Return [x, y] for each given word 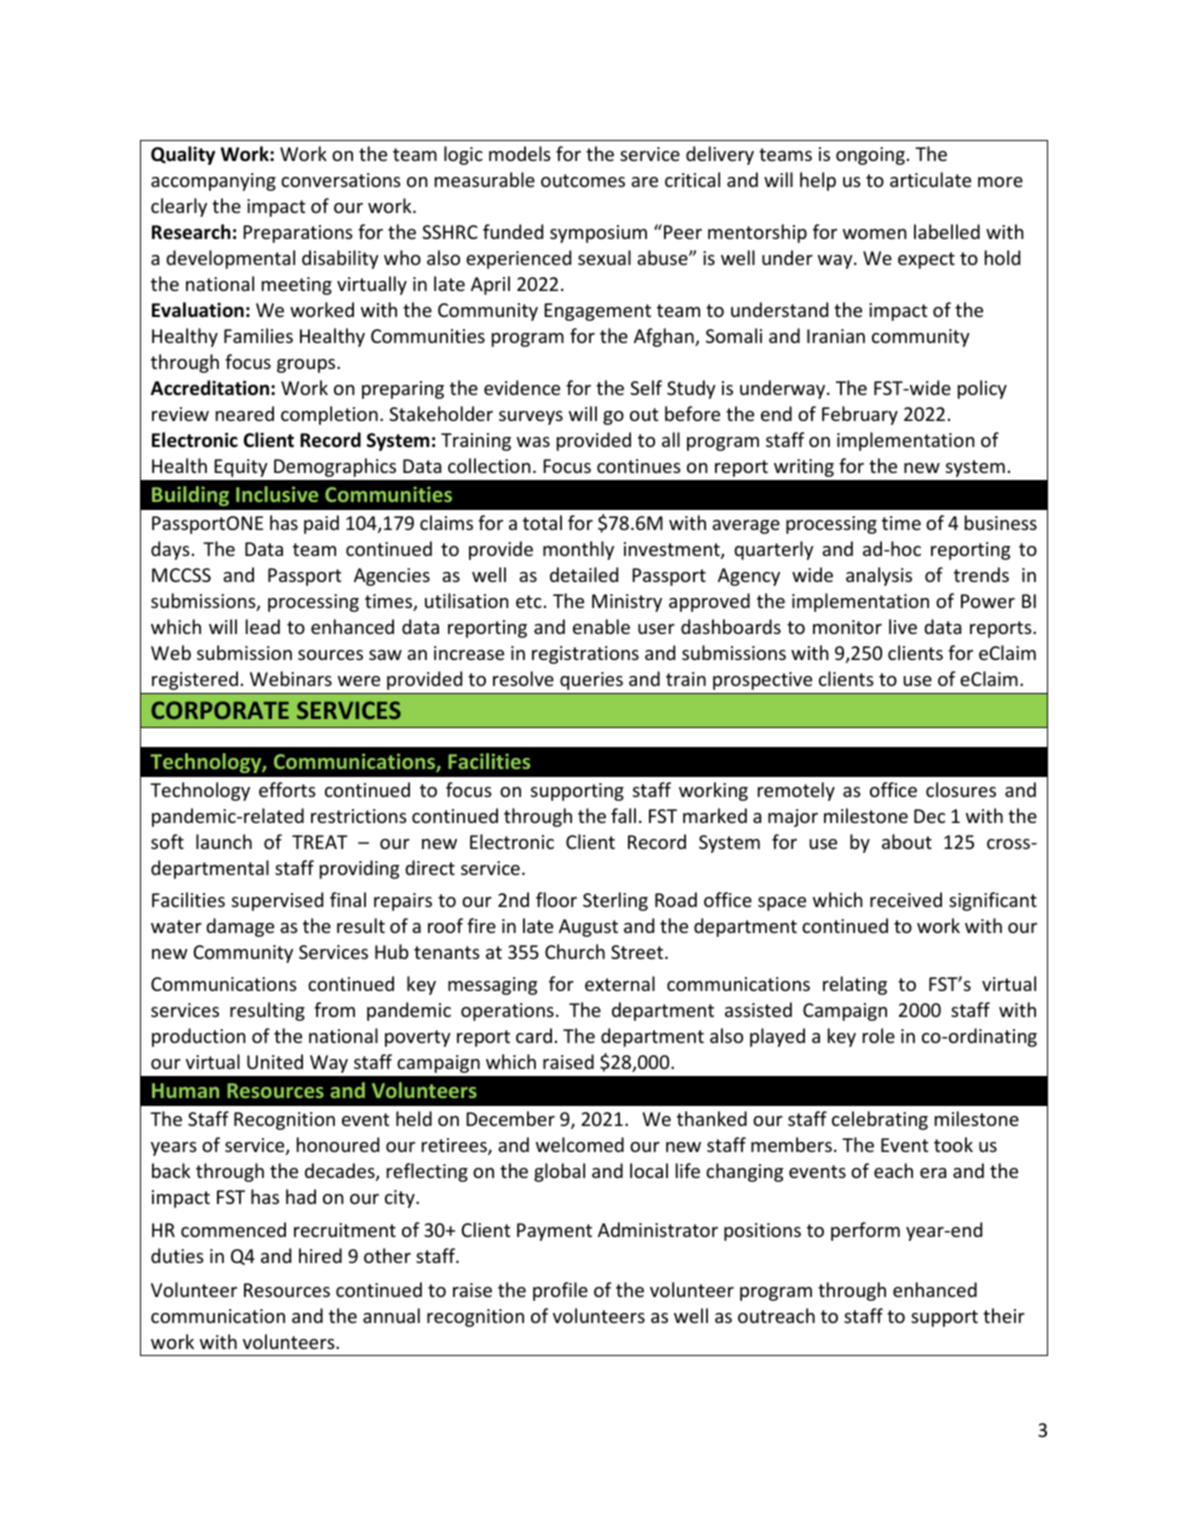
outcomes [583, 180]
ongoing [870, 156]
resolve [523, 678]
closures [961, 789]
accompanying [213, 182]
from [334, 1009]
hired [320, 1255]
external [620, 983]
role [879, 1035]
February [860, 415]
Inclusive [277, 494]
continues [639, 466]
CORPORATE [220, 710]
